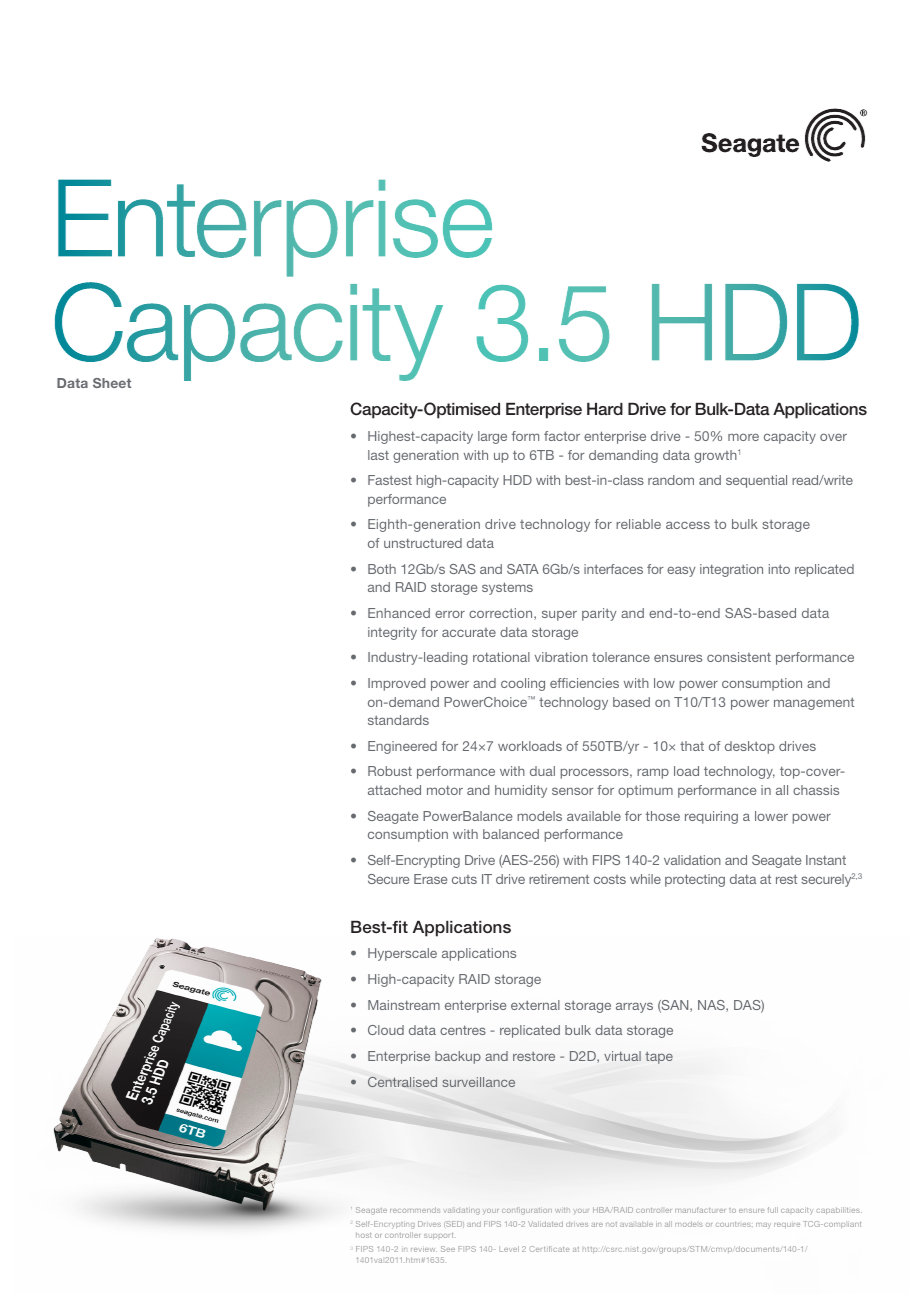 The image size is (924, 1308). Describe the element at coordinates (492, 437) in the image. I see `large` at that location.
